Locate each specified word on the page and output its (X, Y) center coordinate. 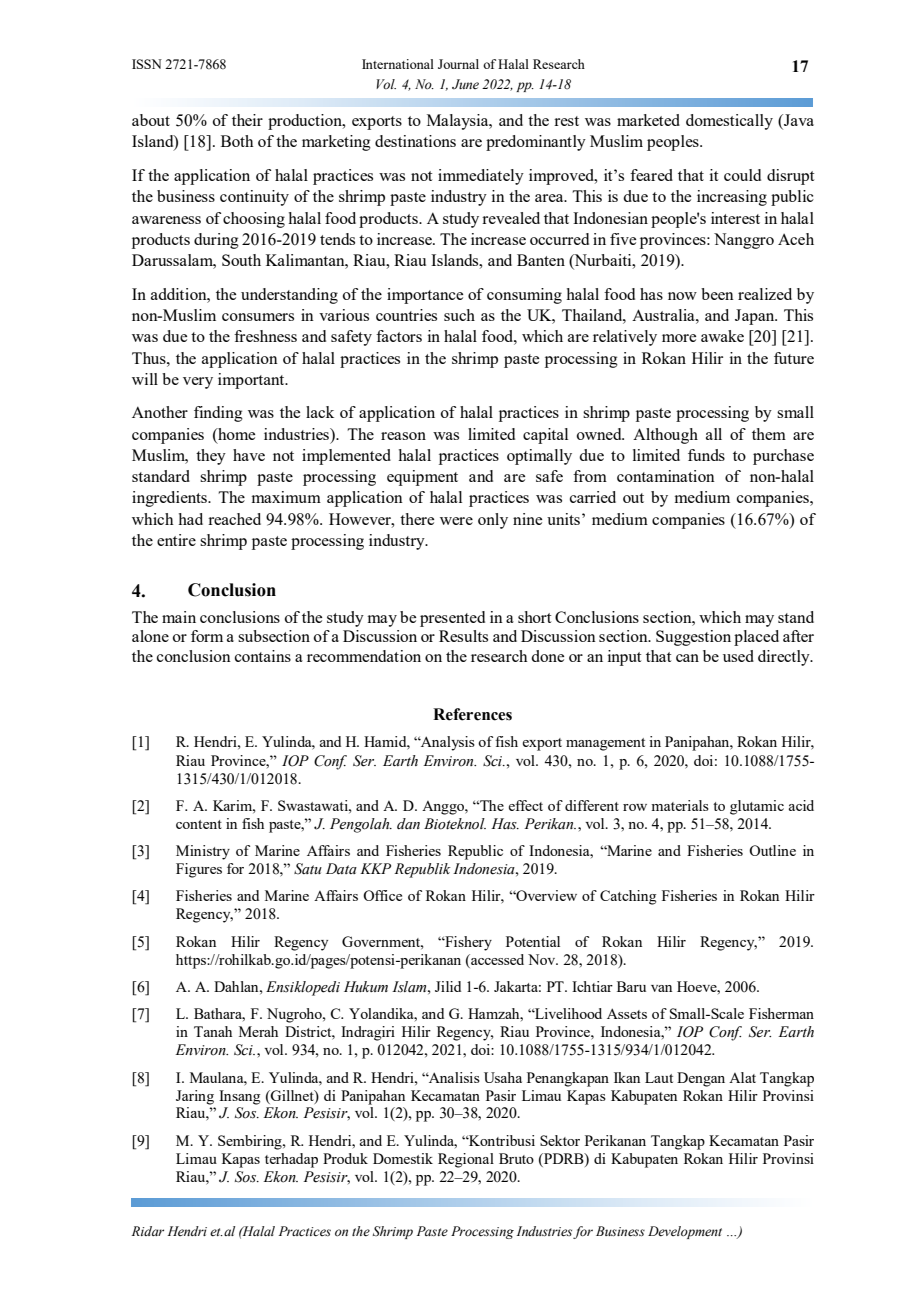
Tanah (213, 1031)
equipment (422, 478)
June (465, 84)
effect (525, 805)
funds (706, 455)
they (211, 457)
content (199, 824)
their (247, 120)
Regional (466, 1160)
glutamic (757, 807)
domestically (729, 122)
